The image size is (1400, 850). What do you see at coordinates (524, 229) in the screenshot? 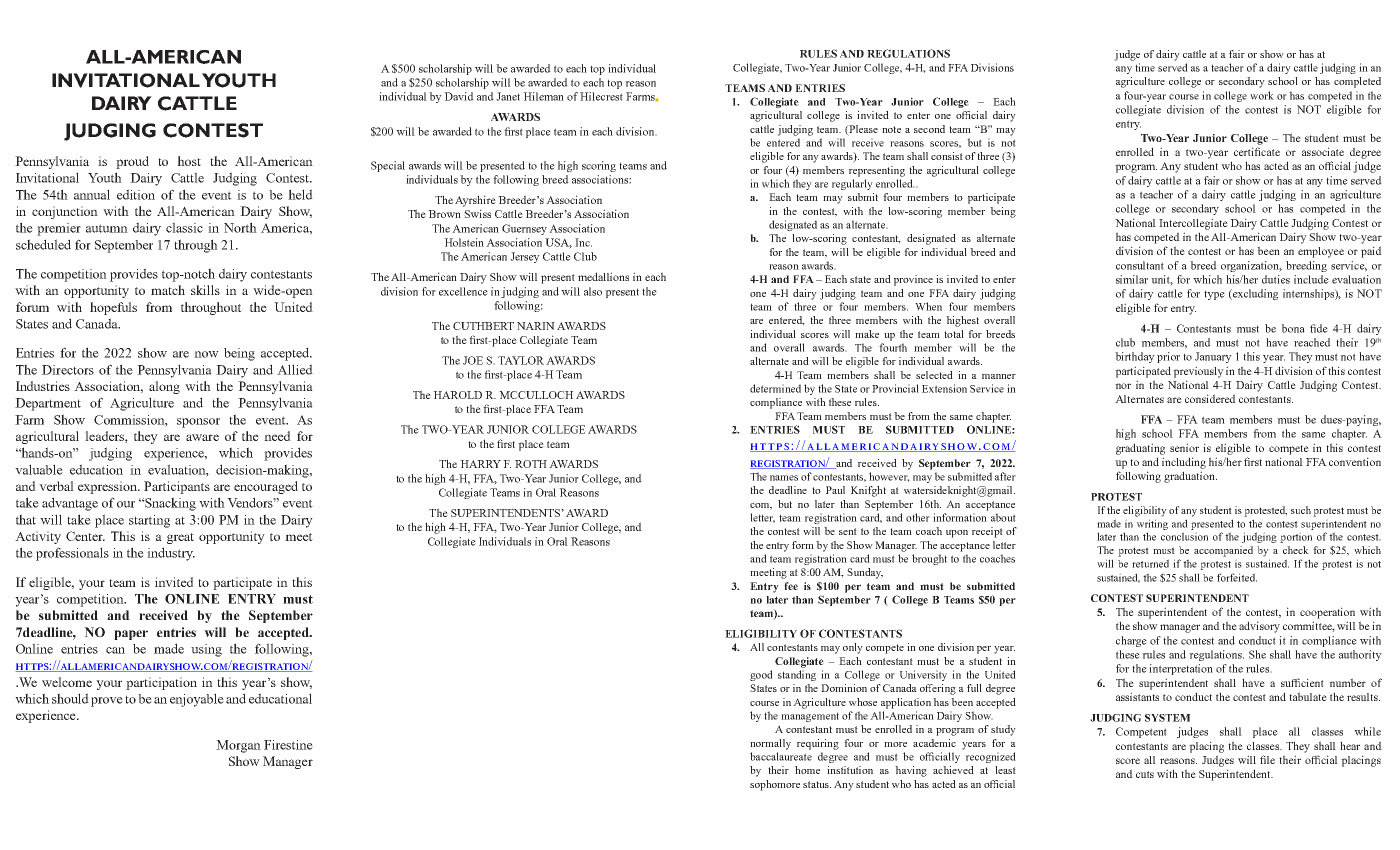
I see `Guernsey` at bounding box center [524, 229].
